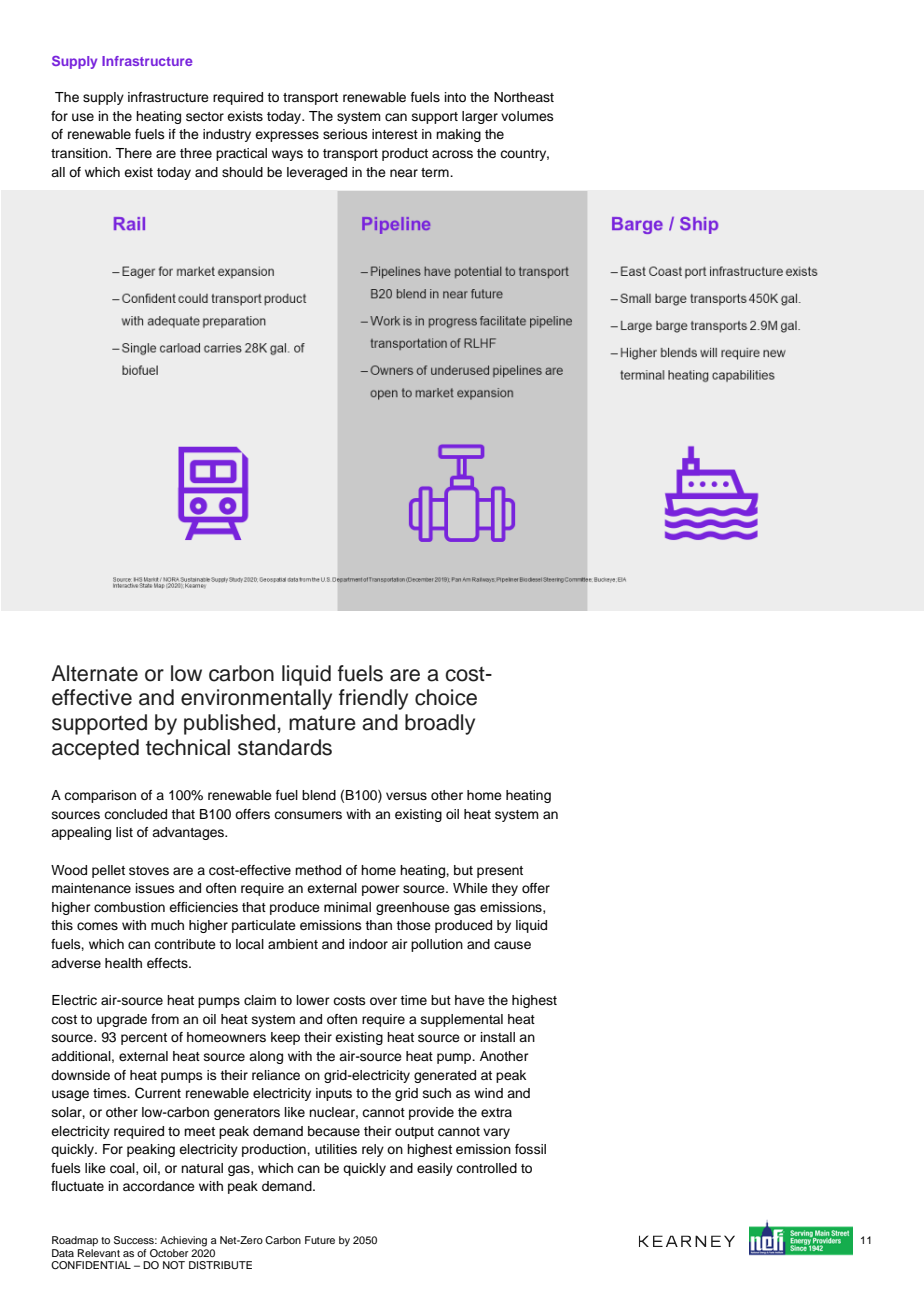  What do you see at coordinates (446, 697) in the screenshot?
I see `choice` at bounding box center [446, 697].
